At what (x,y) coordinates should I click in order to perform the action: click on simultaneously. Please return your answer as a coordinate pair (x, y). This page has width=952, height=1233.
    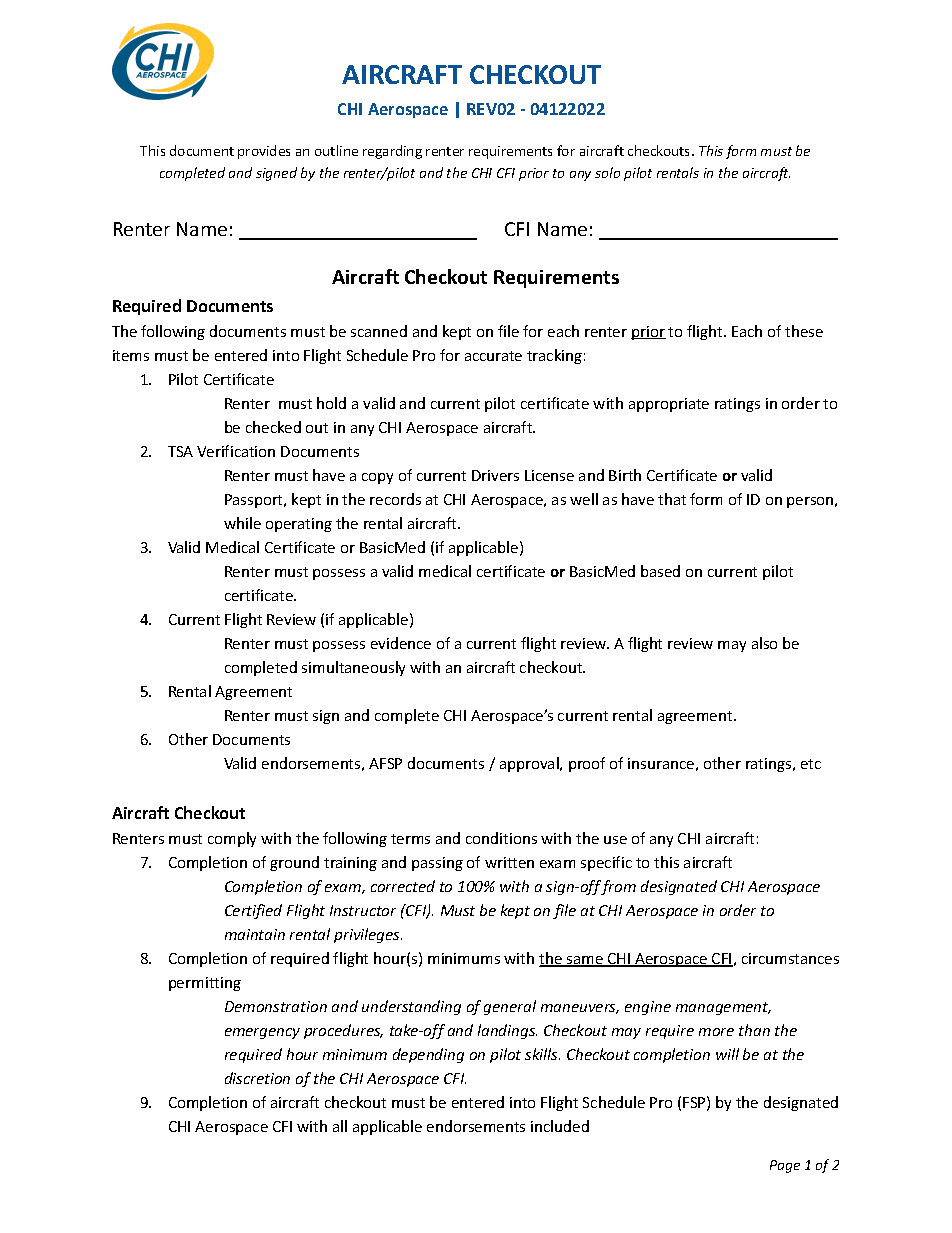
    Looking at the image, I should click on (353, 668).
